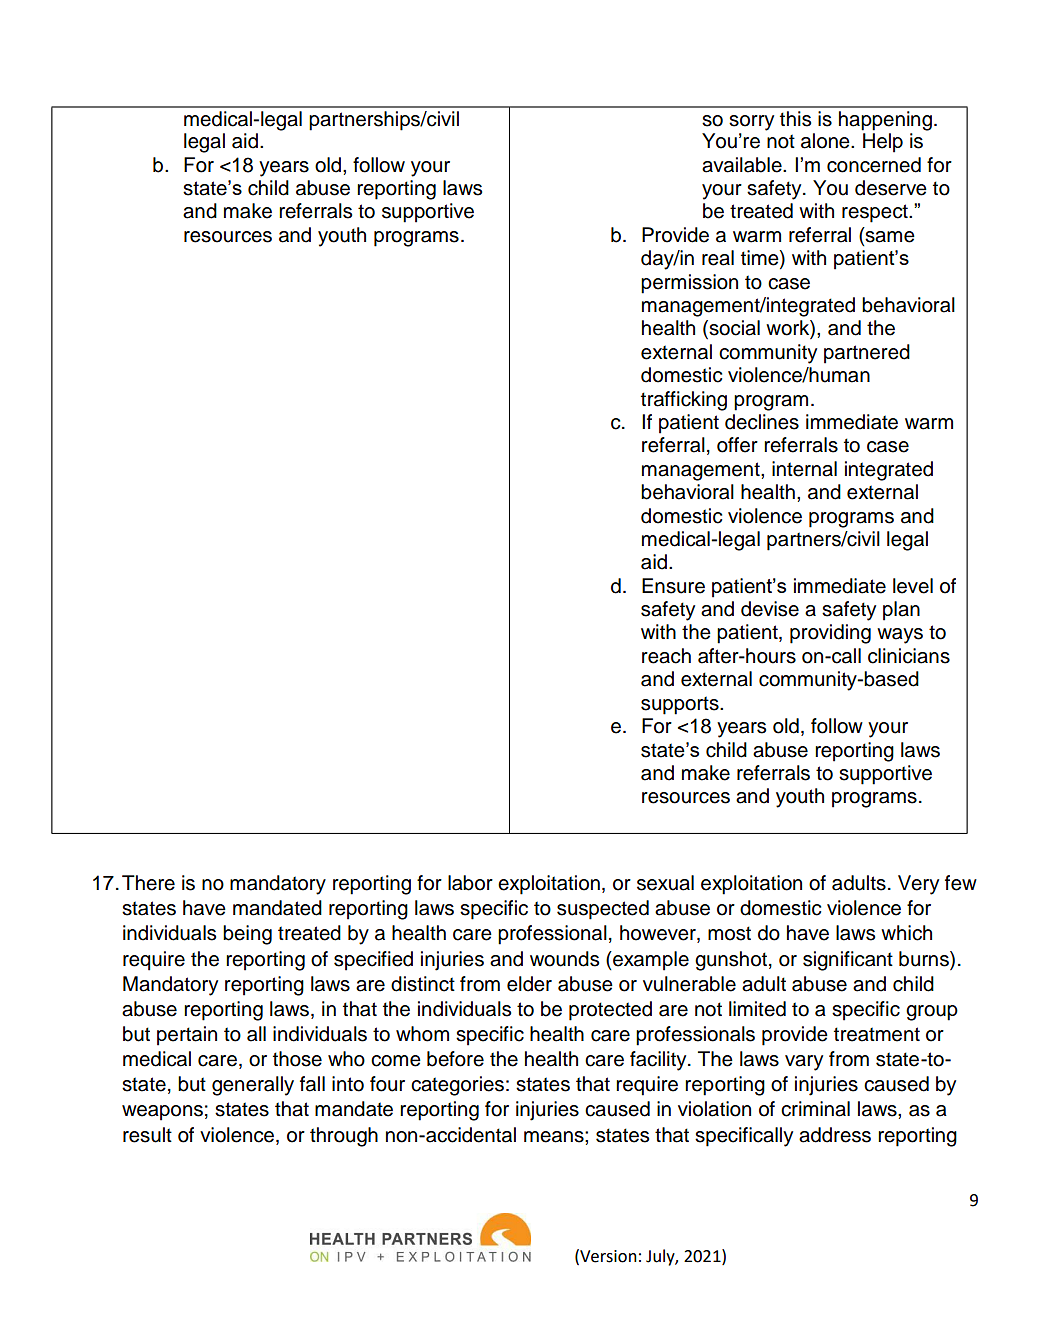  I want to click on Very, so click(918, 885).
